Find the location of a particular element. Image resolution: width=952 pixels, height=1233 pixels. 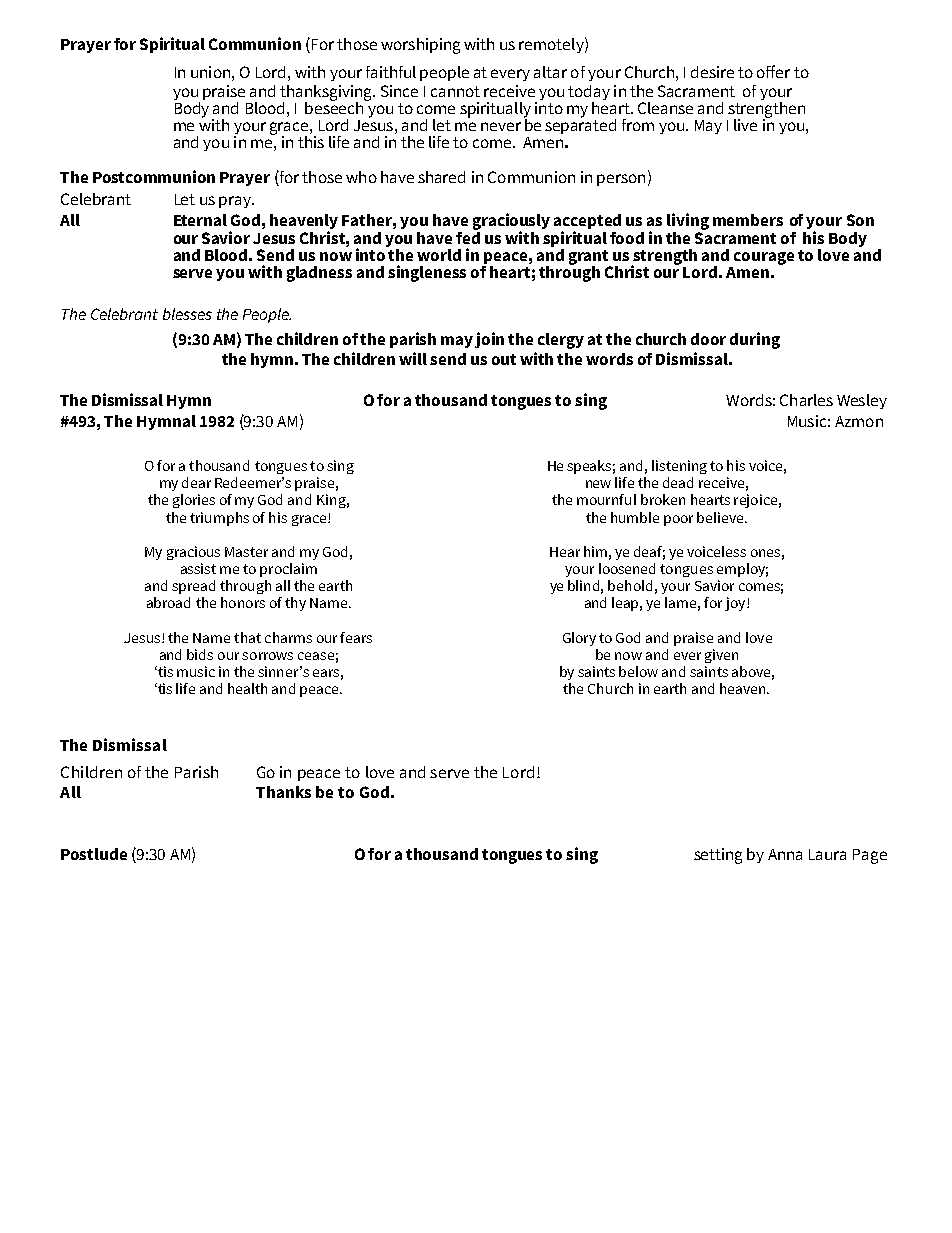

health is located at coordinates (247, 688).
